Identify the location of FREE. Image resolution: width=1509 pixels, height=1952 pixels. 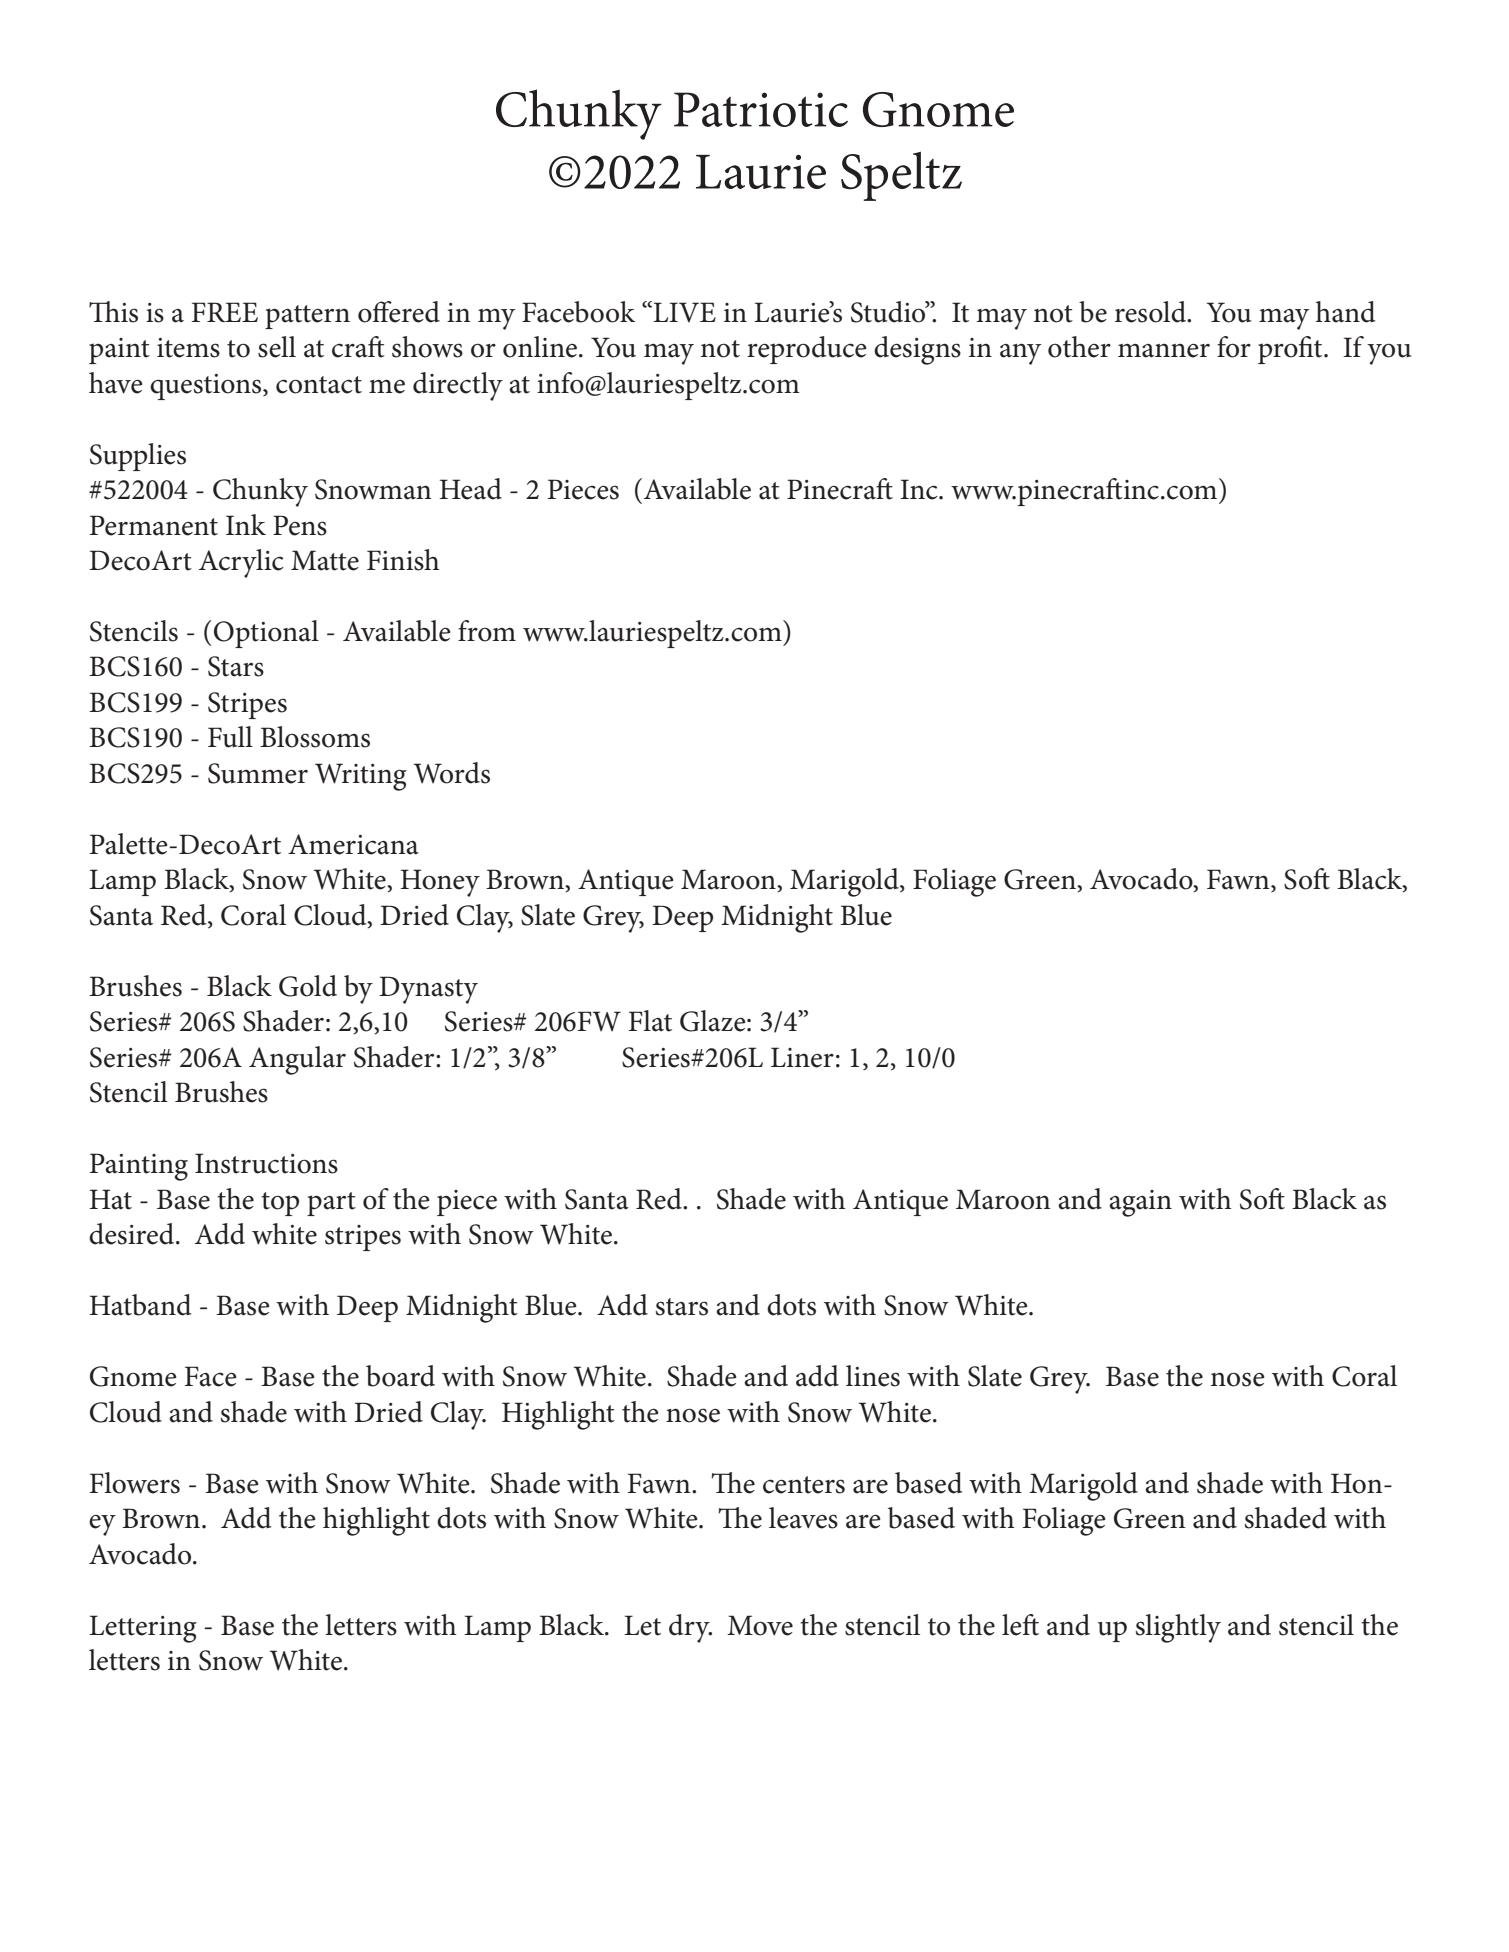
(225, 312).
